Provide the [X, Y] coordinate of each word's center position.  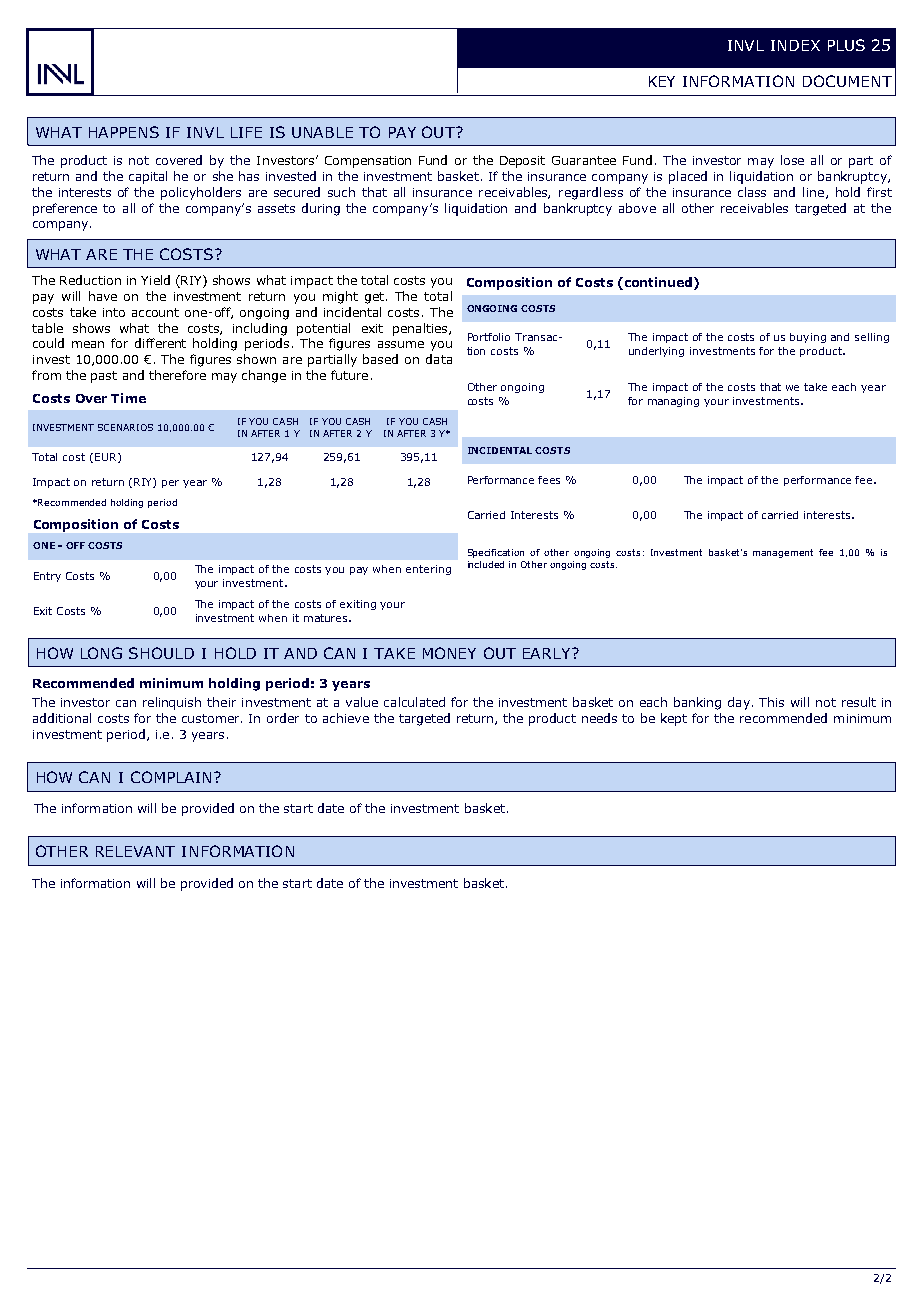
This [771, 702]
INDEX [795, 45]
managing [673, 402]
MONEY [449, 653]
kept [674, 719]
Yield [155, 280]
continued [658, 283]
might [340, 297]
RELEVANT [135, 851]
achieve [346, 718]
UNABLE [322, 132]
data [439, 359]
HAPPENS [124, 132]
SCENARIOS [125, 427]
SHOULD [161, 653]
